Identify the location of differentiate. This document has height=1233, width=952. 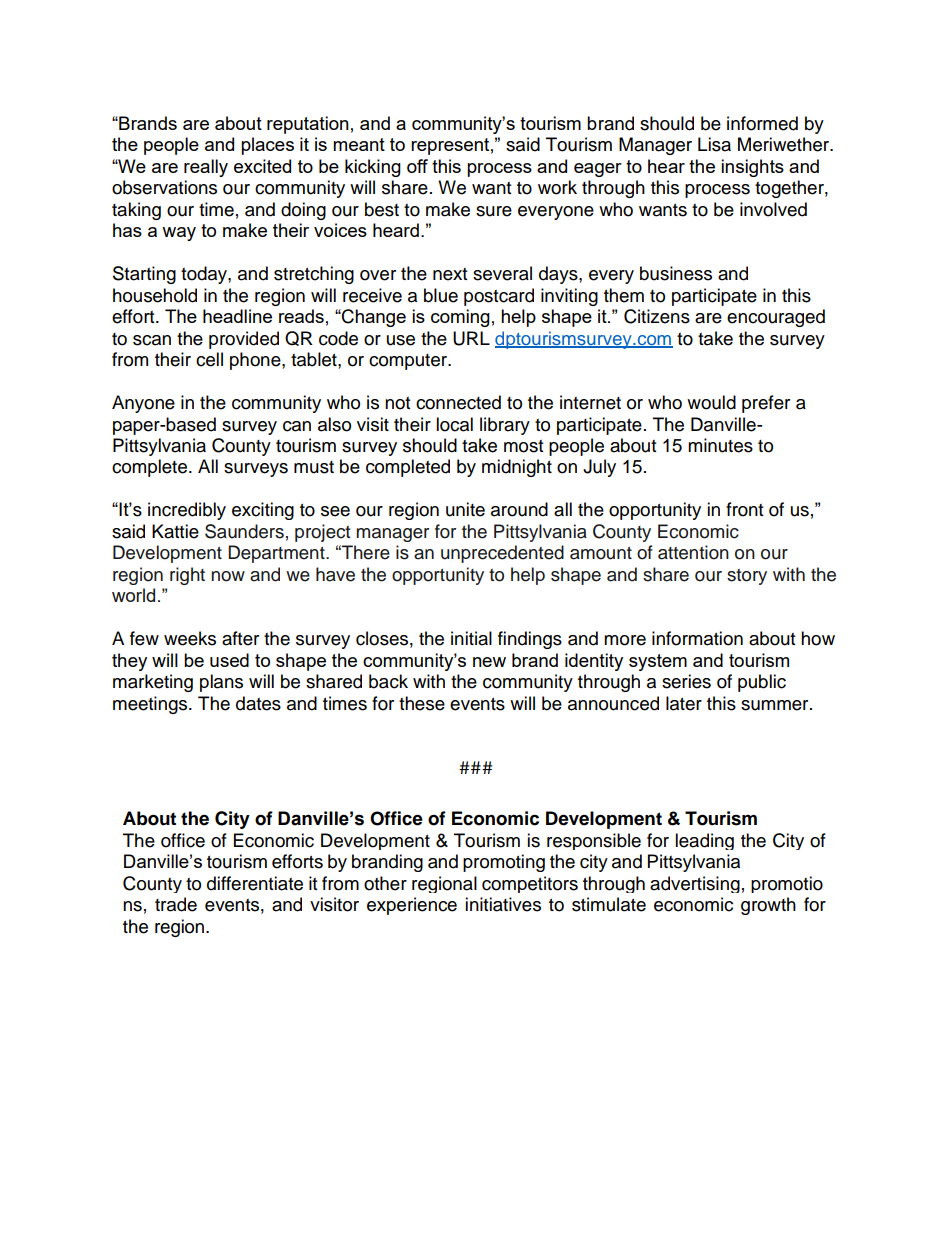
(255, 883).
